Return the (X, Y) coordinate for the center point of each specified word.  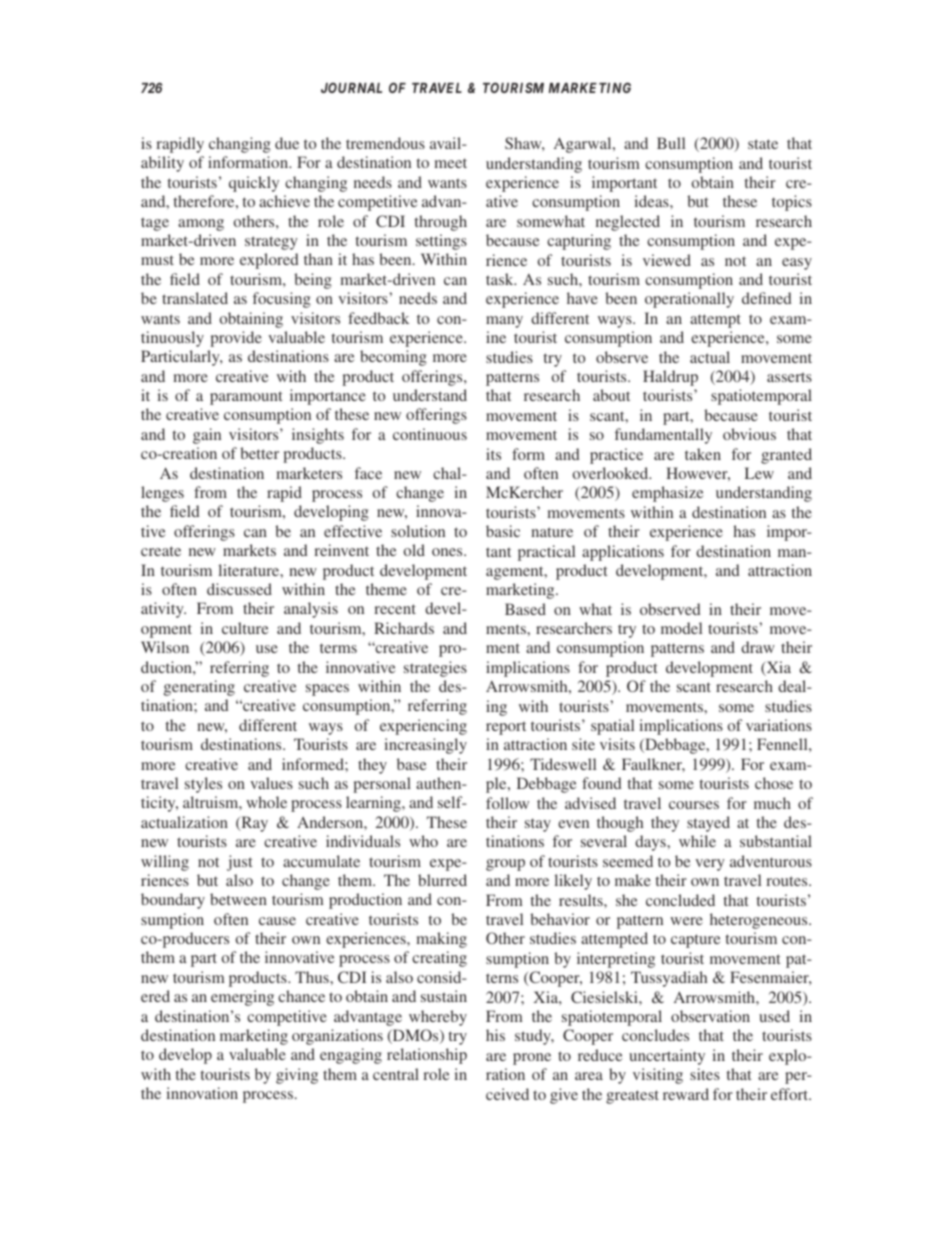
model (681, 628)
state (763, 144)
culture (245, 628)
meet (450, 163)
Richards (404, 628)
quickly (254, 184)
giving (297, 1076)
